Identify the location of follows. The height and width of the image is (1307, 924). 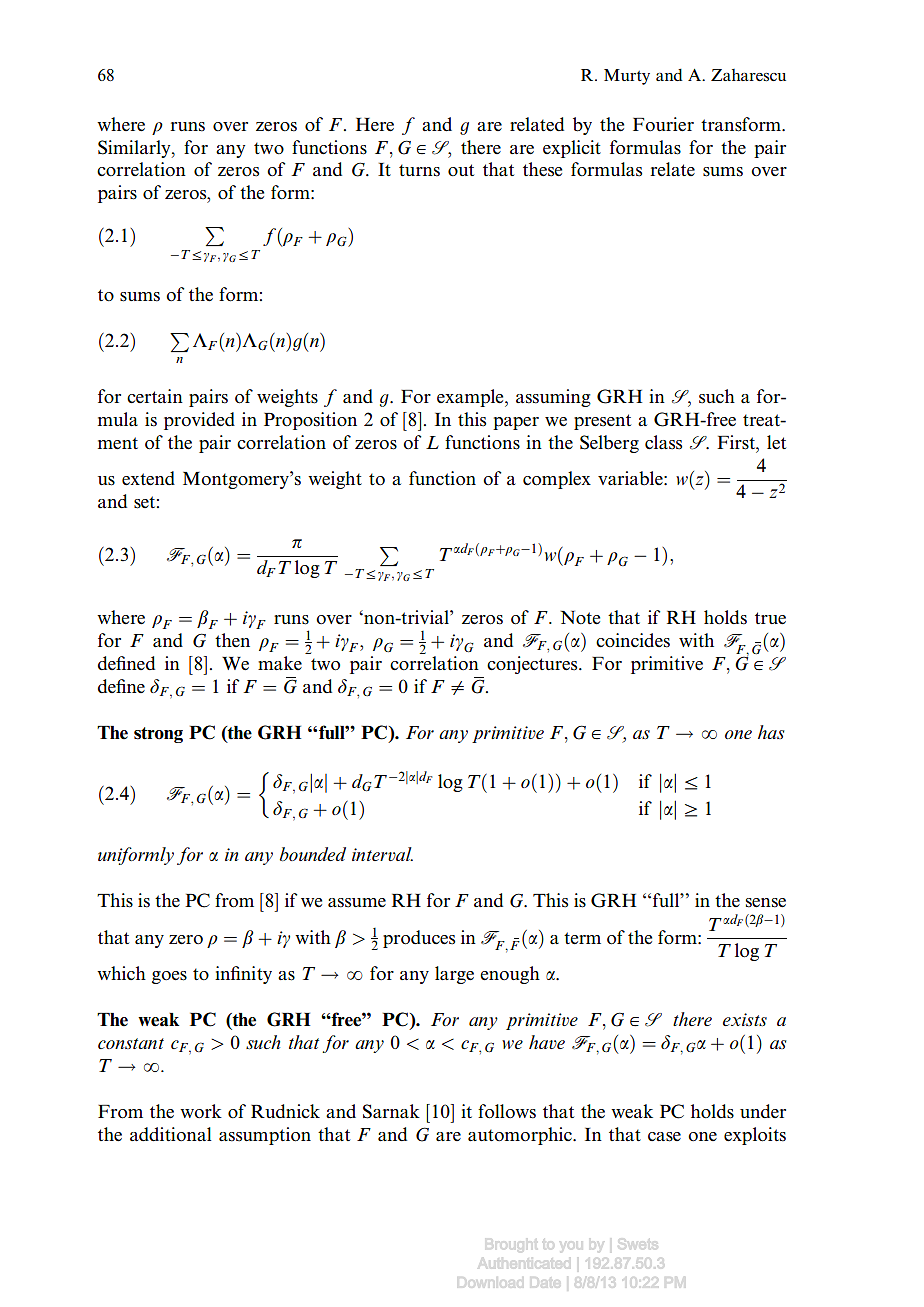
(507, 1111).
